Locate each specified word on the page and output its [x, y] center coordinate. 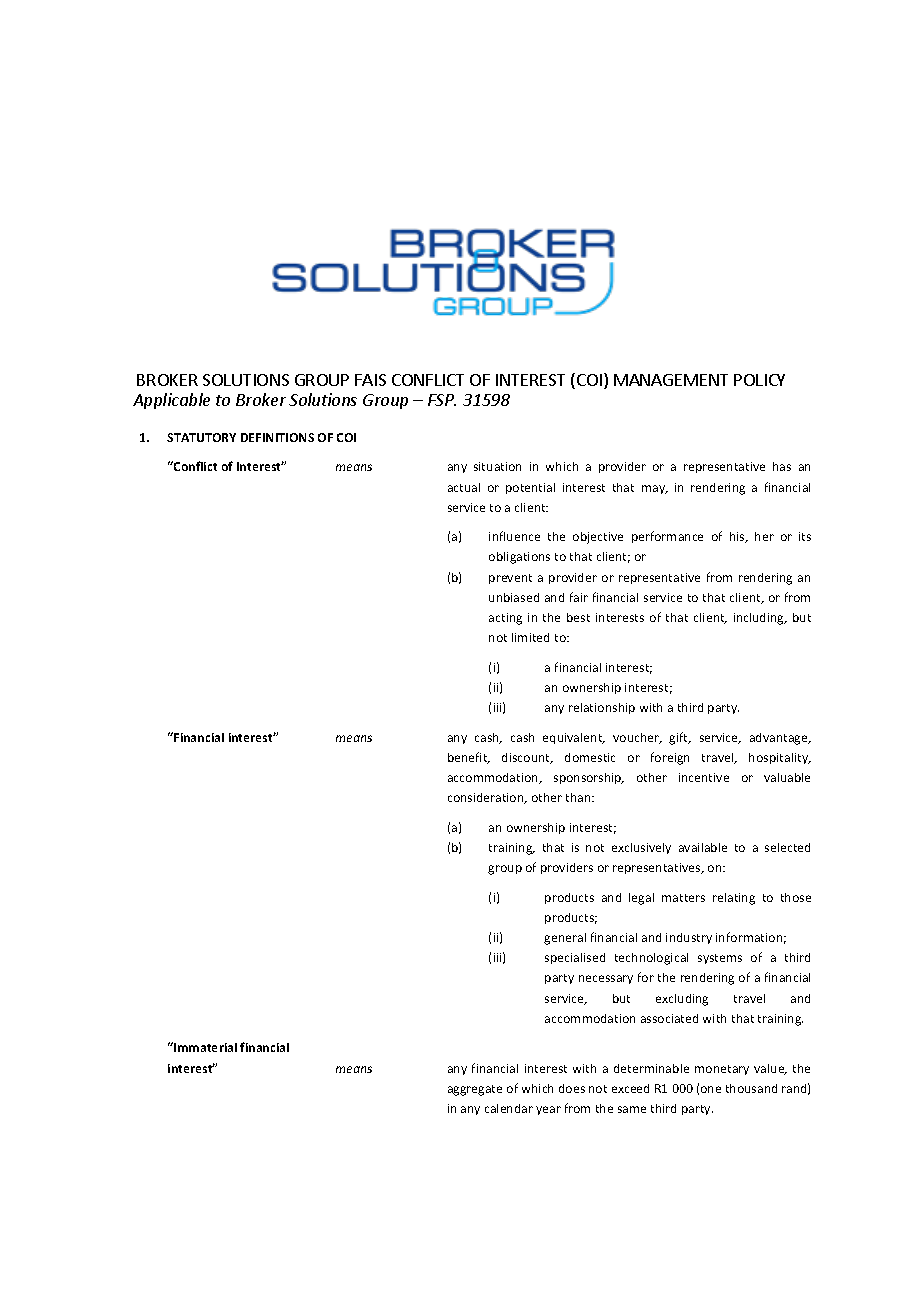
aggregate [475, 1090]
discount [527, 758]
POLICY [759, 380]
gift [680, 738]
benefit [469, 758]
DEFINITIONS [277, 437]
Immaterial [204, 1047]
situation [497, 466]
